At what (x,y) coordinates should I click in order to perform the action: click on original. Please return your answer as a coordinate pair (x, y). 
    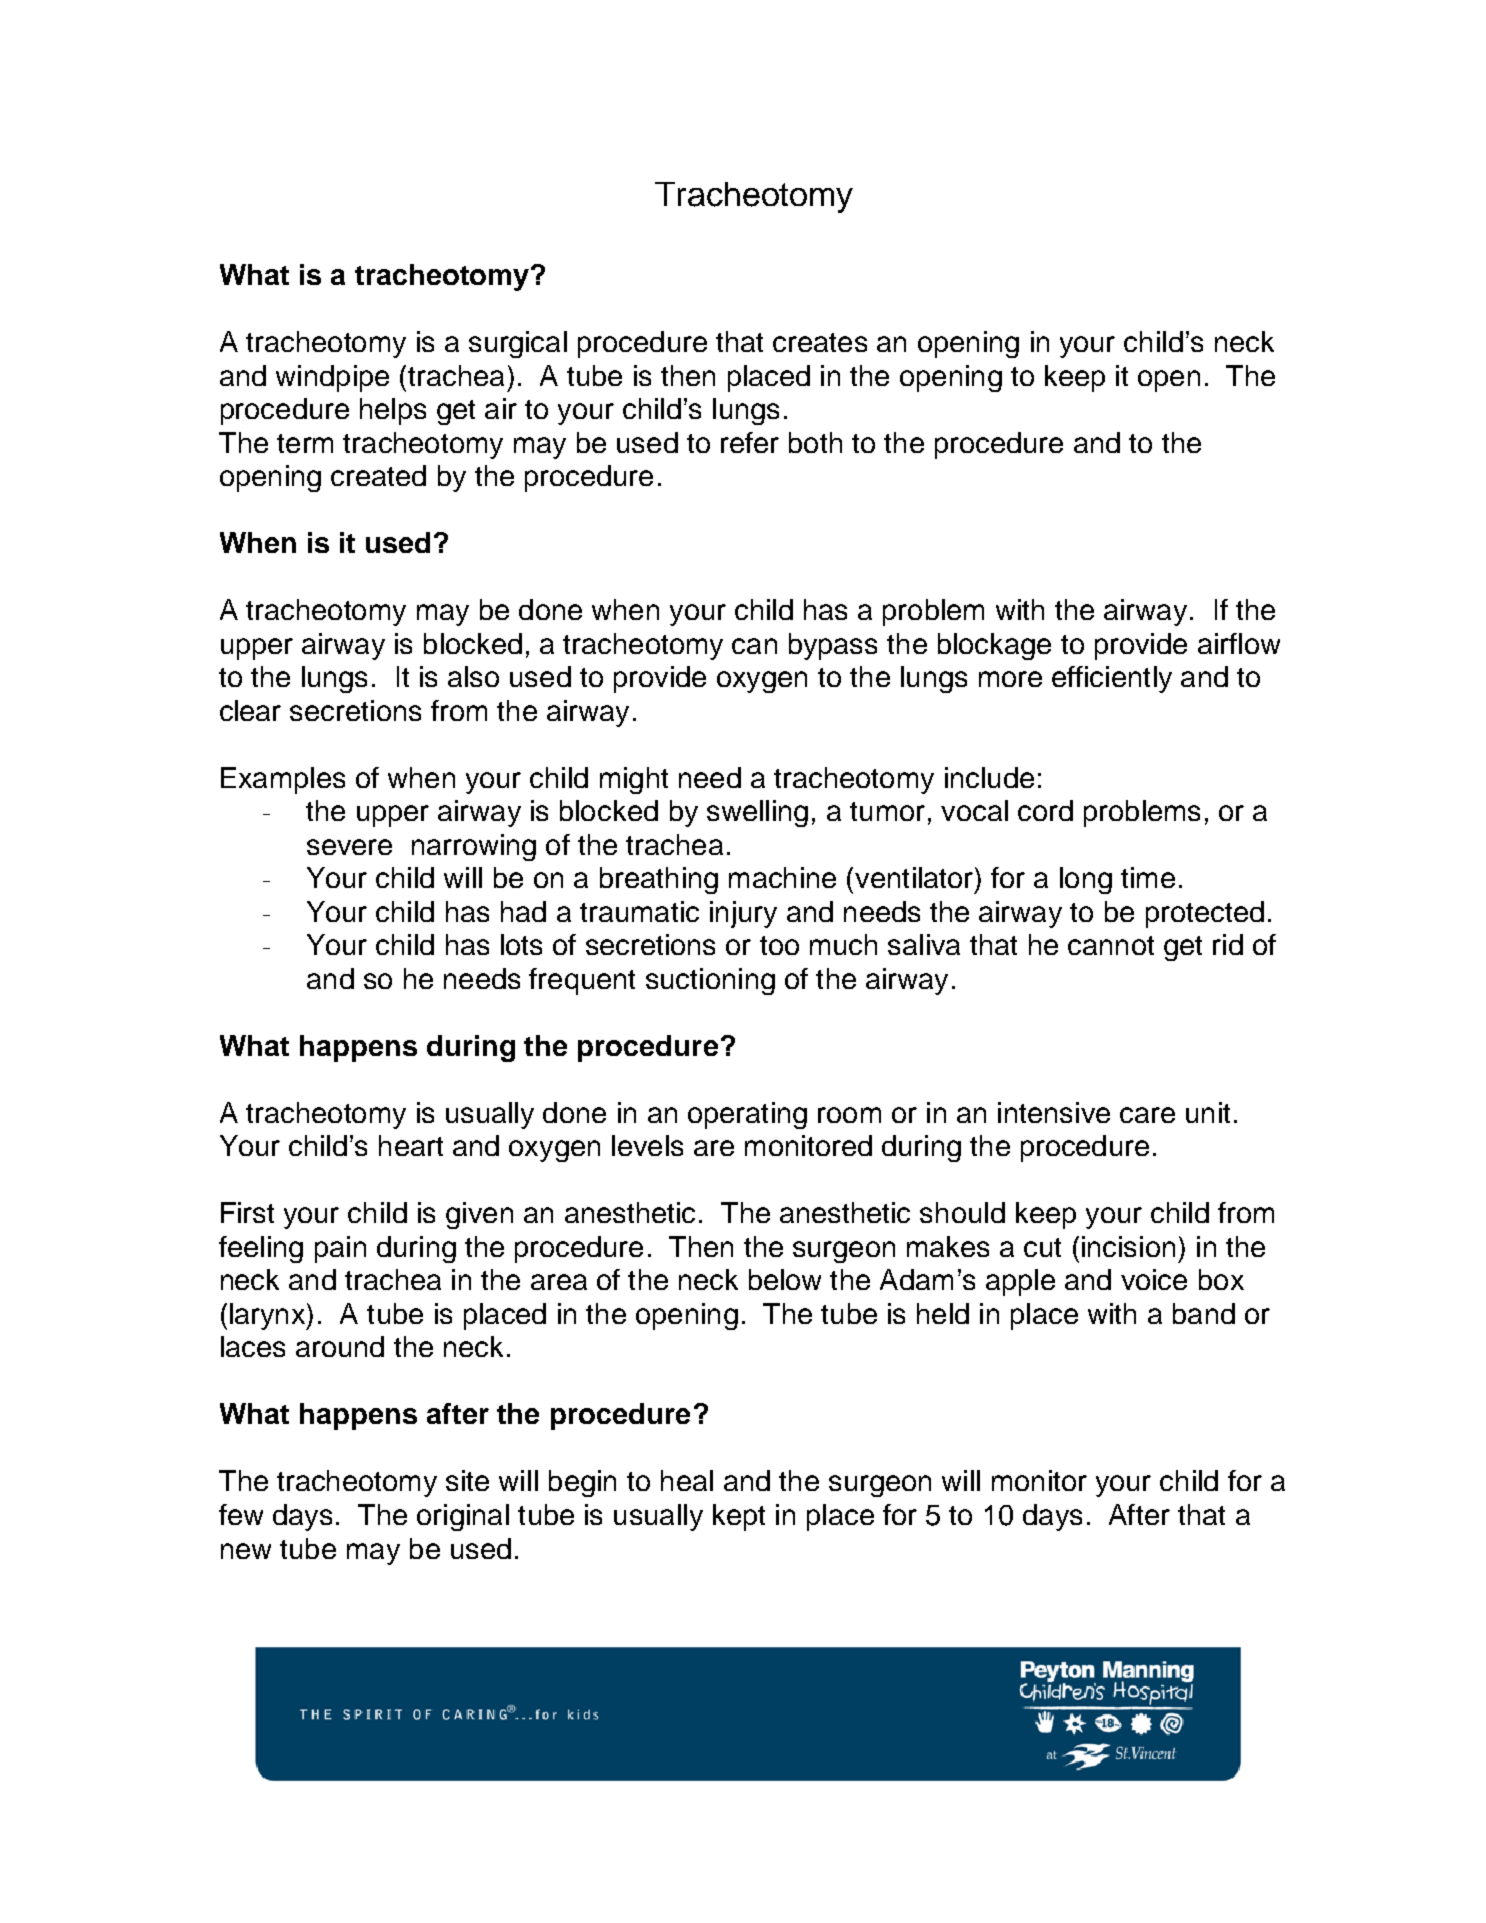
    Looking at the image, I should click on (463, 1517).
